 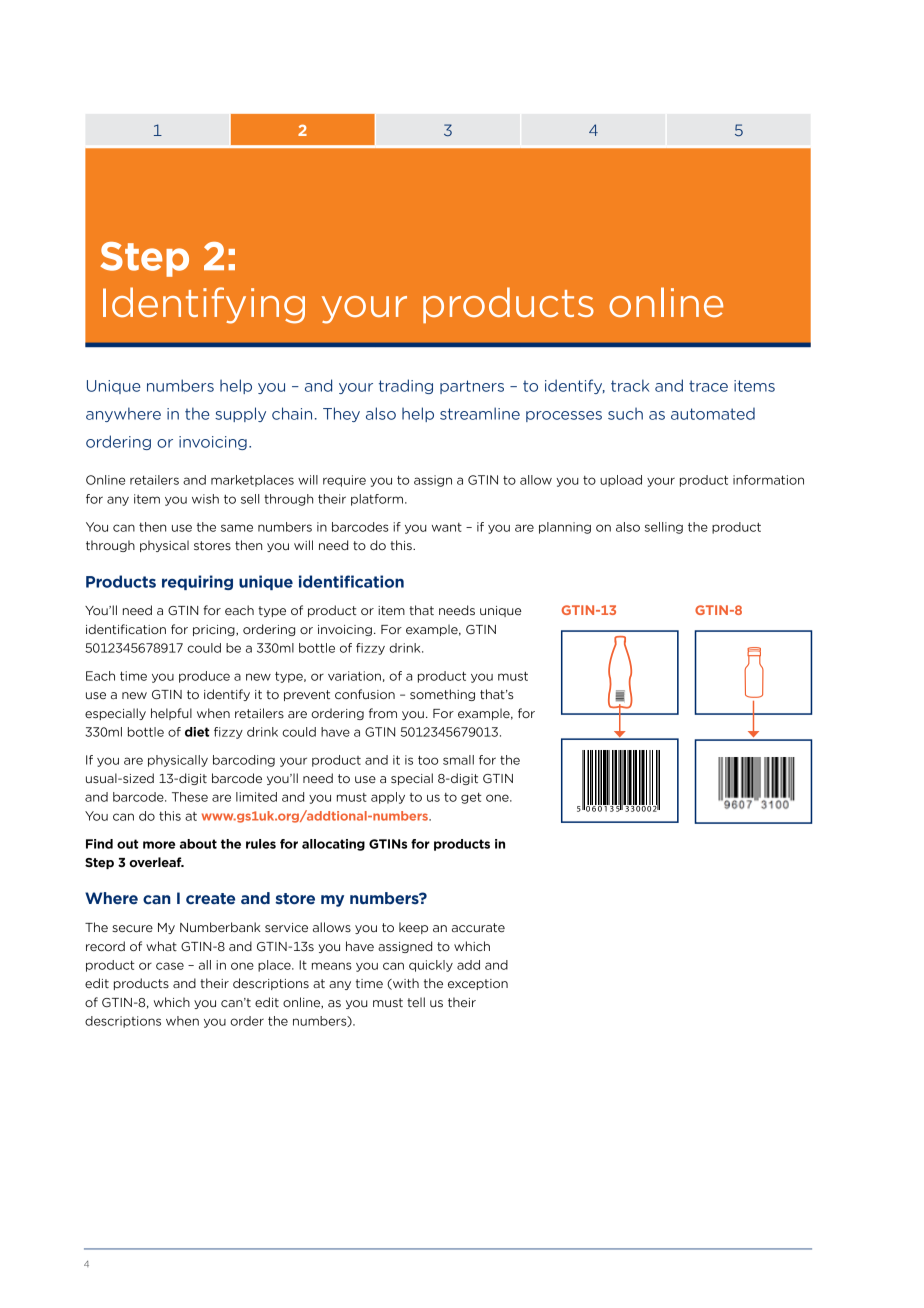 What do you see at coordinates (237, 528) in the image?
I see `same` at bounding box center [237, 528].
